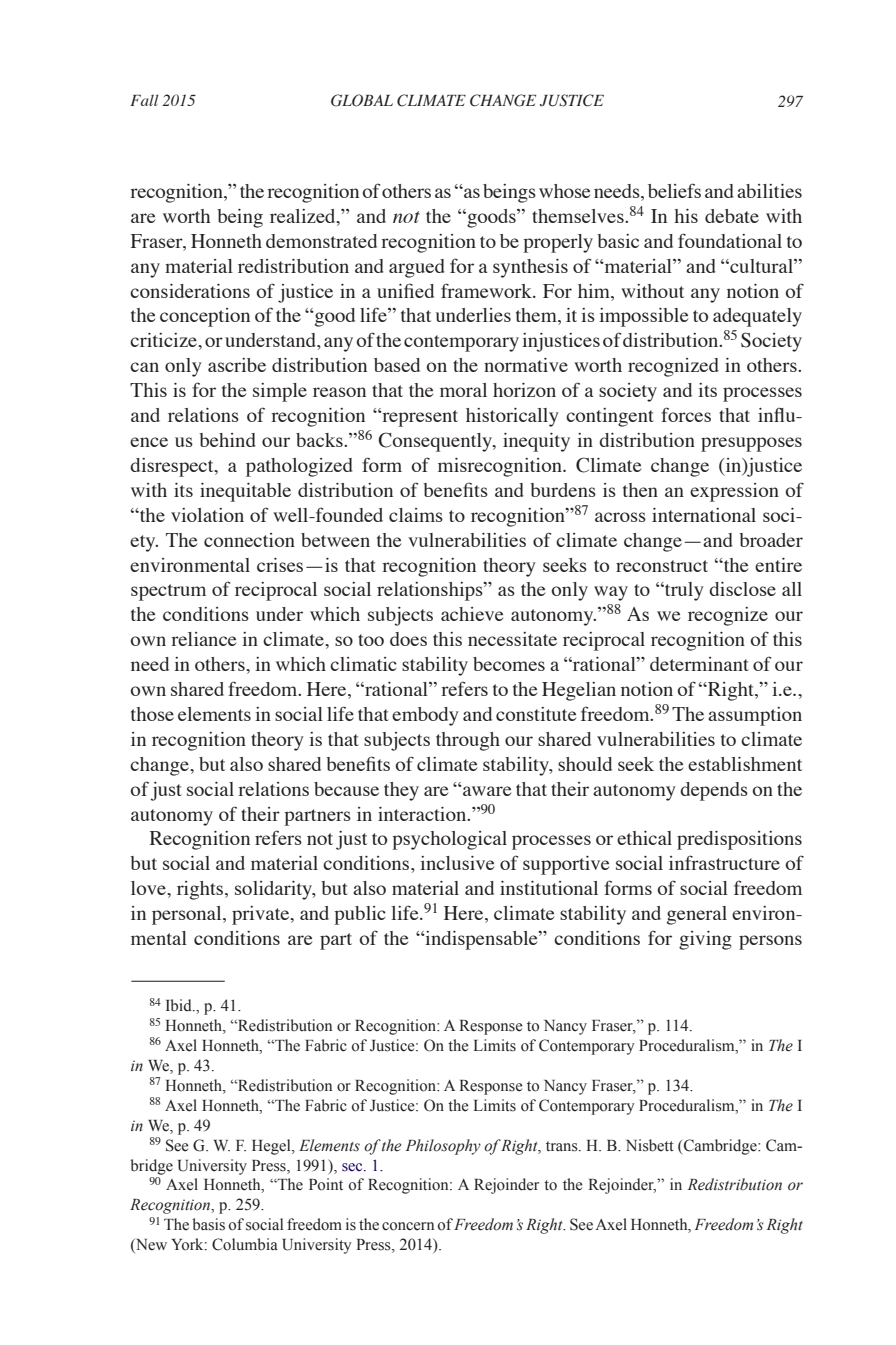 Image resolution: width=896 pixels, height=1345 pixels. I want to click on giving, so click(705, 940).
